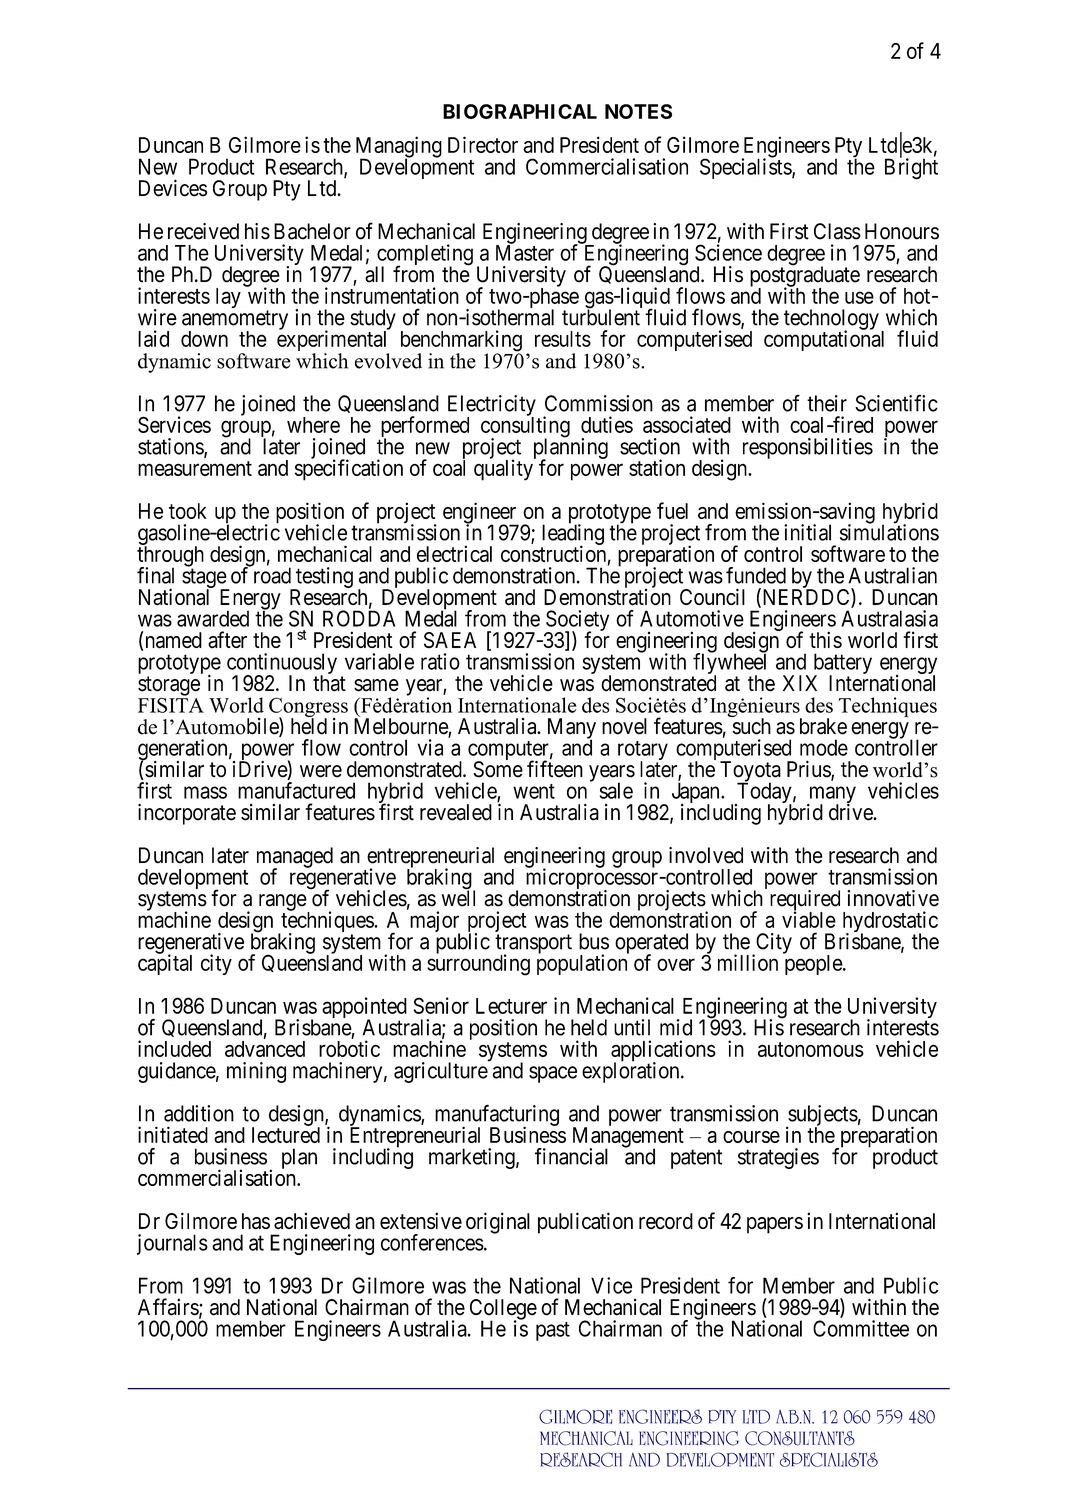  Describe the element at coordinates (553, 1331) in the screenshot. I see `past` at that location.
